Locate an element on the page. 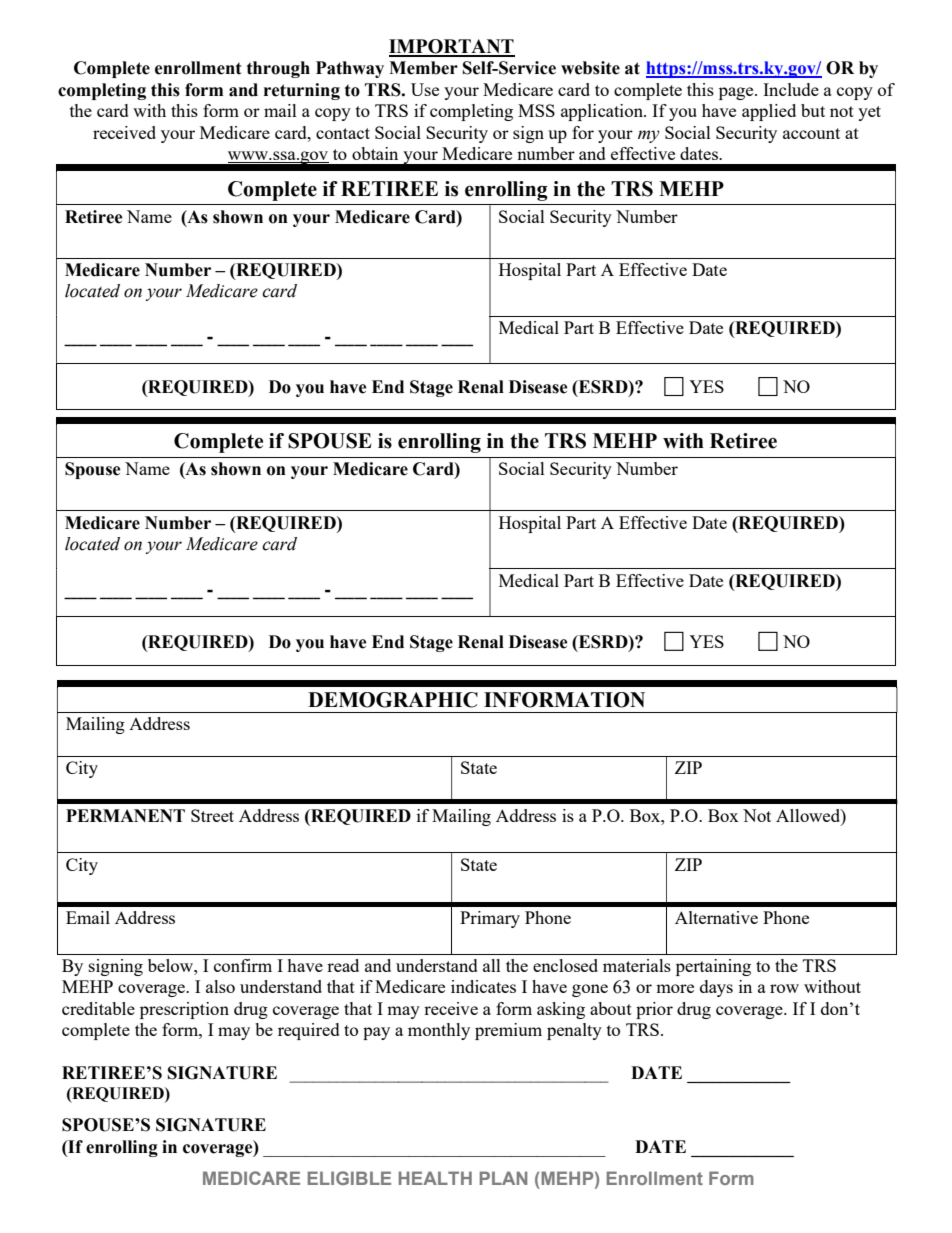 This image has height=1233, width=952. obtain is located at coordinates (375, 153).
